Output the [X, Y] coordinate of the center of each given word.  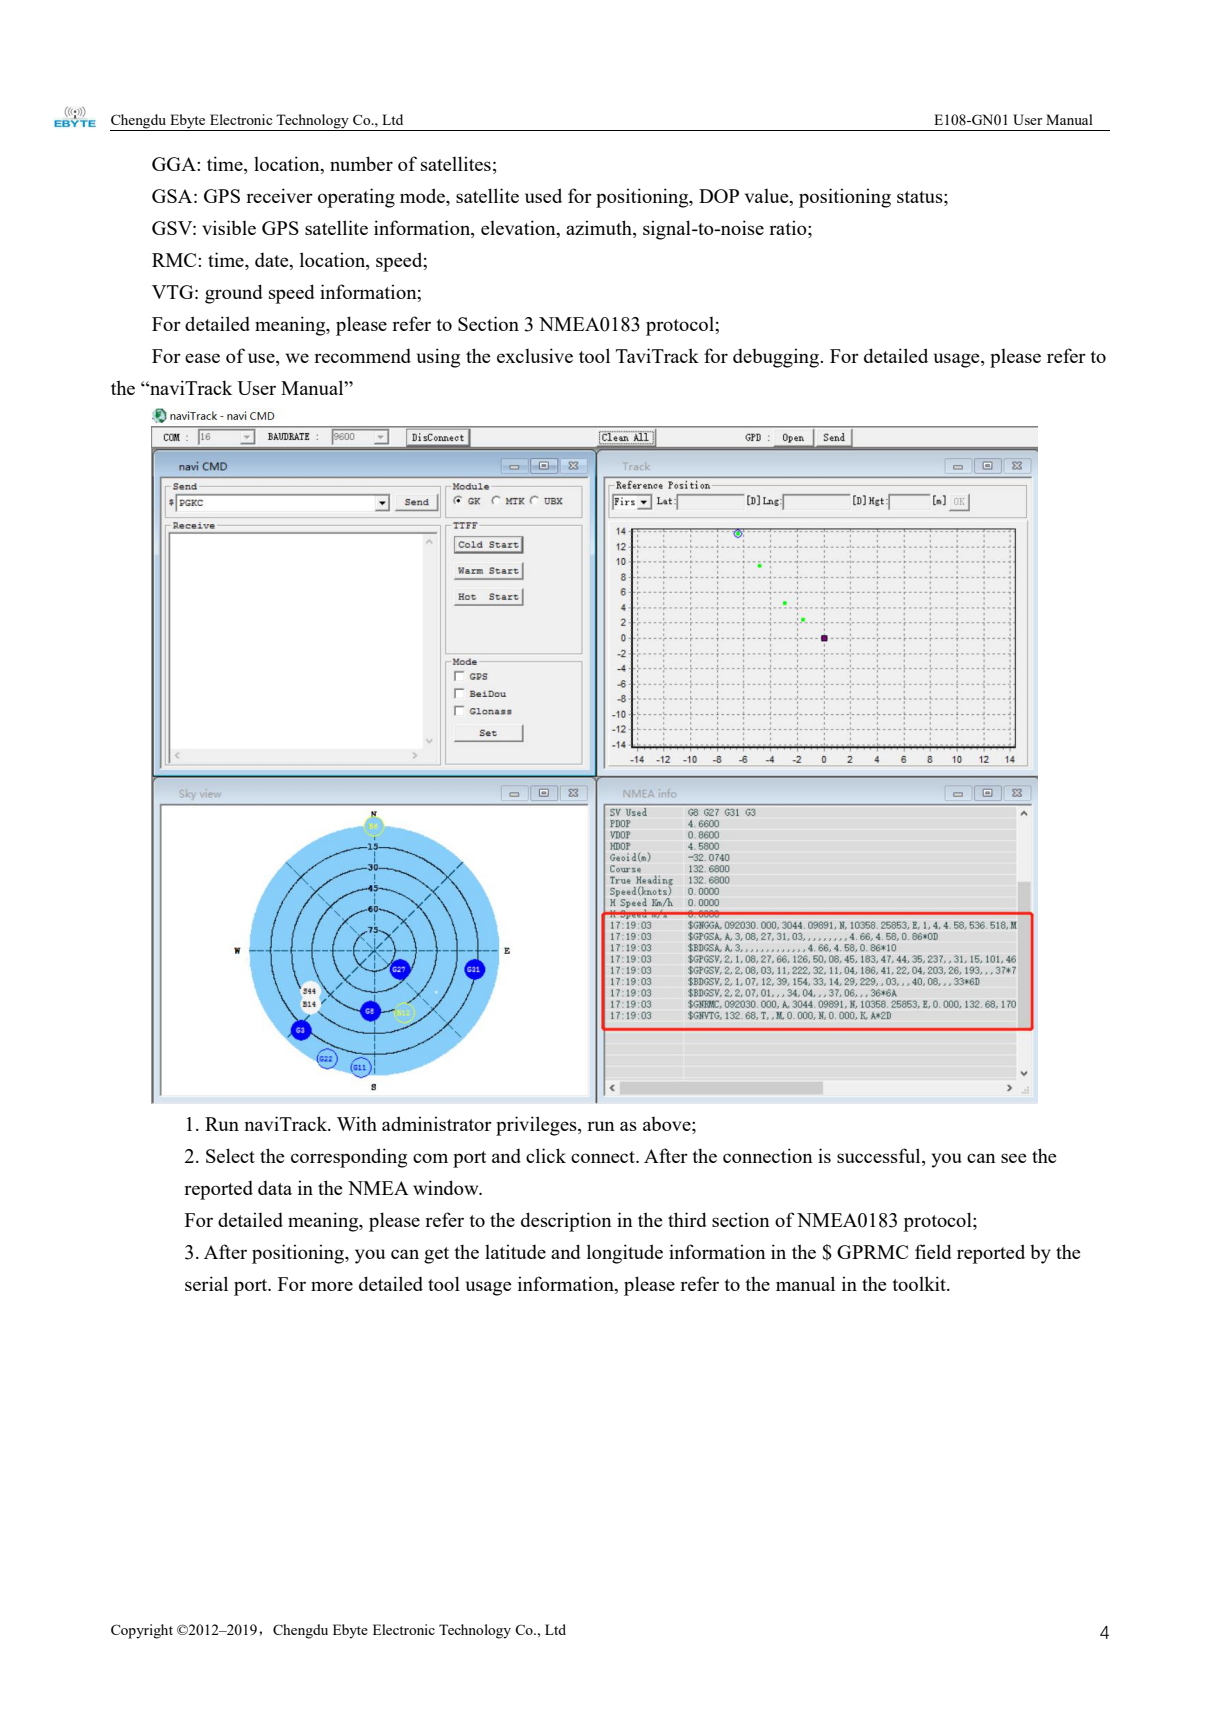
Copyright [142, 1631]
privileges [537, 1126]
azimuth [600, 229]
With [357, 1123]
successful [880, 1157]
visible [229, 227]
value [768, 197]
